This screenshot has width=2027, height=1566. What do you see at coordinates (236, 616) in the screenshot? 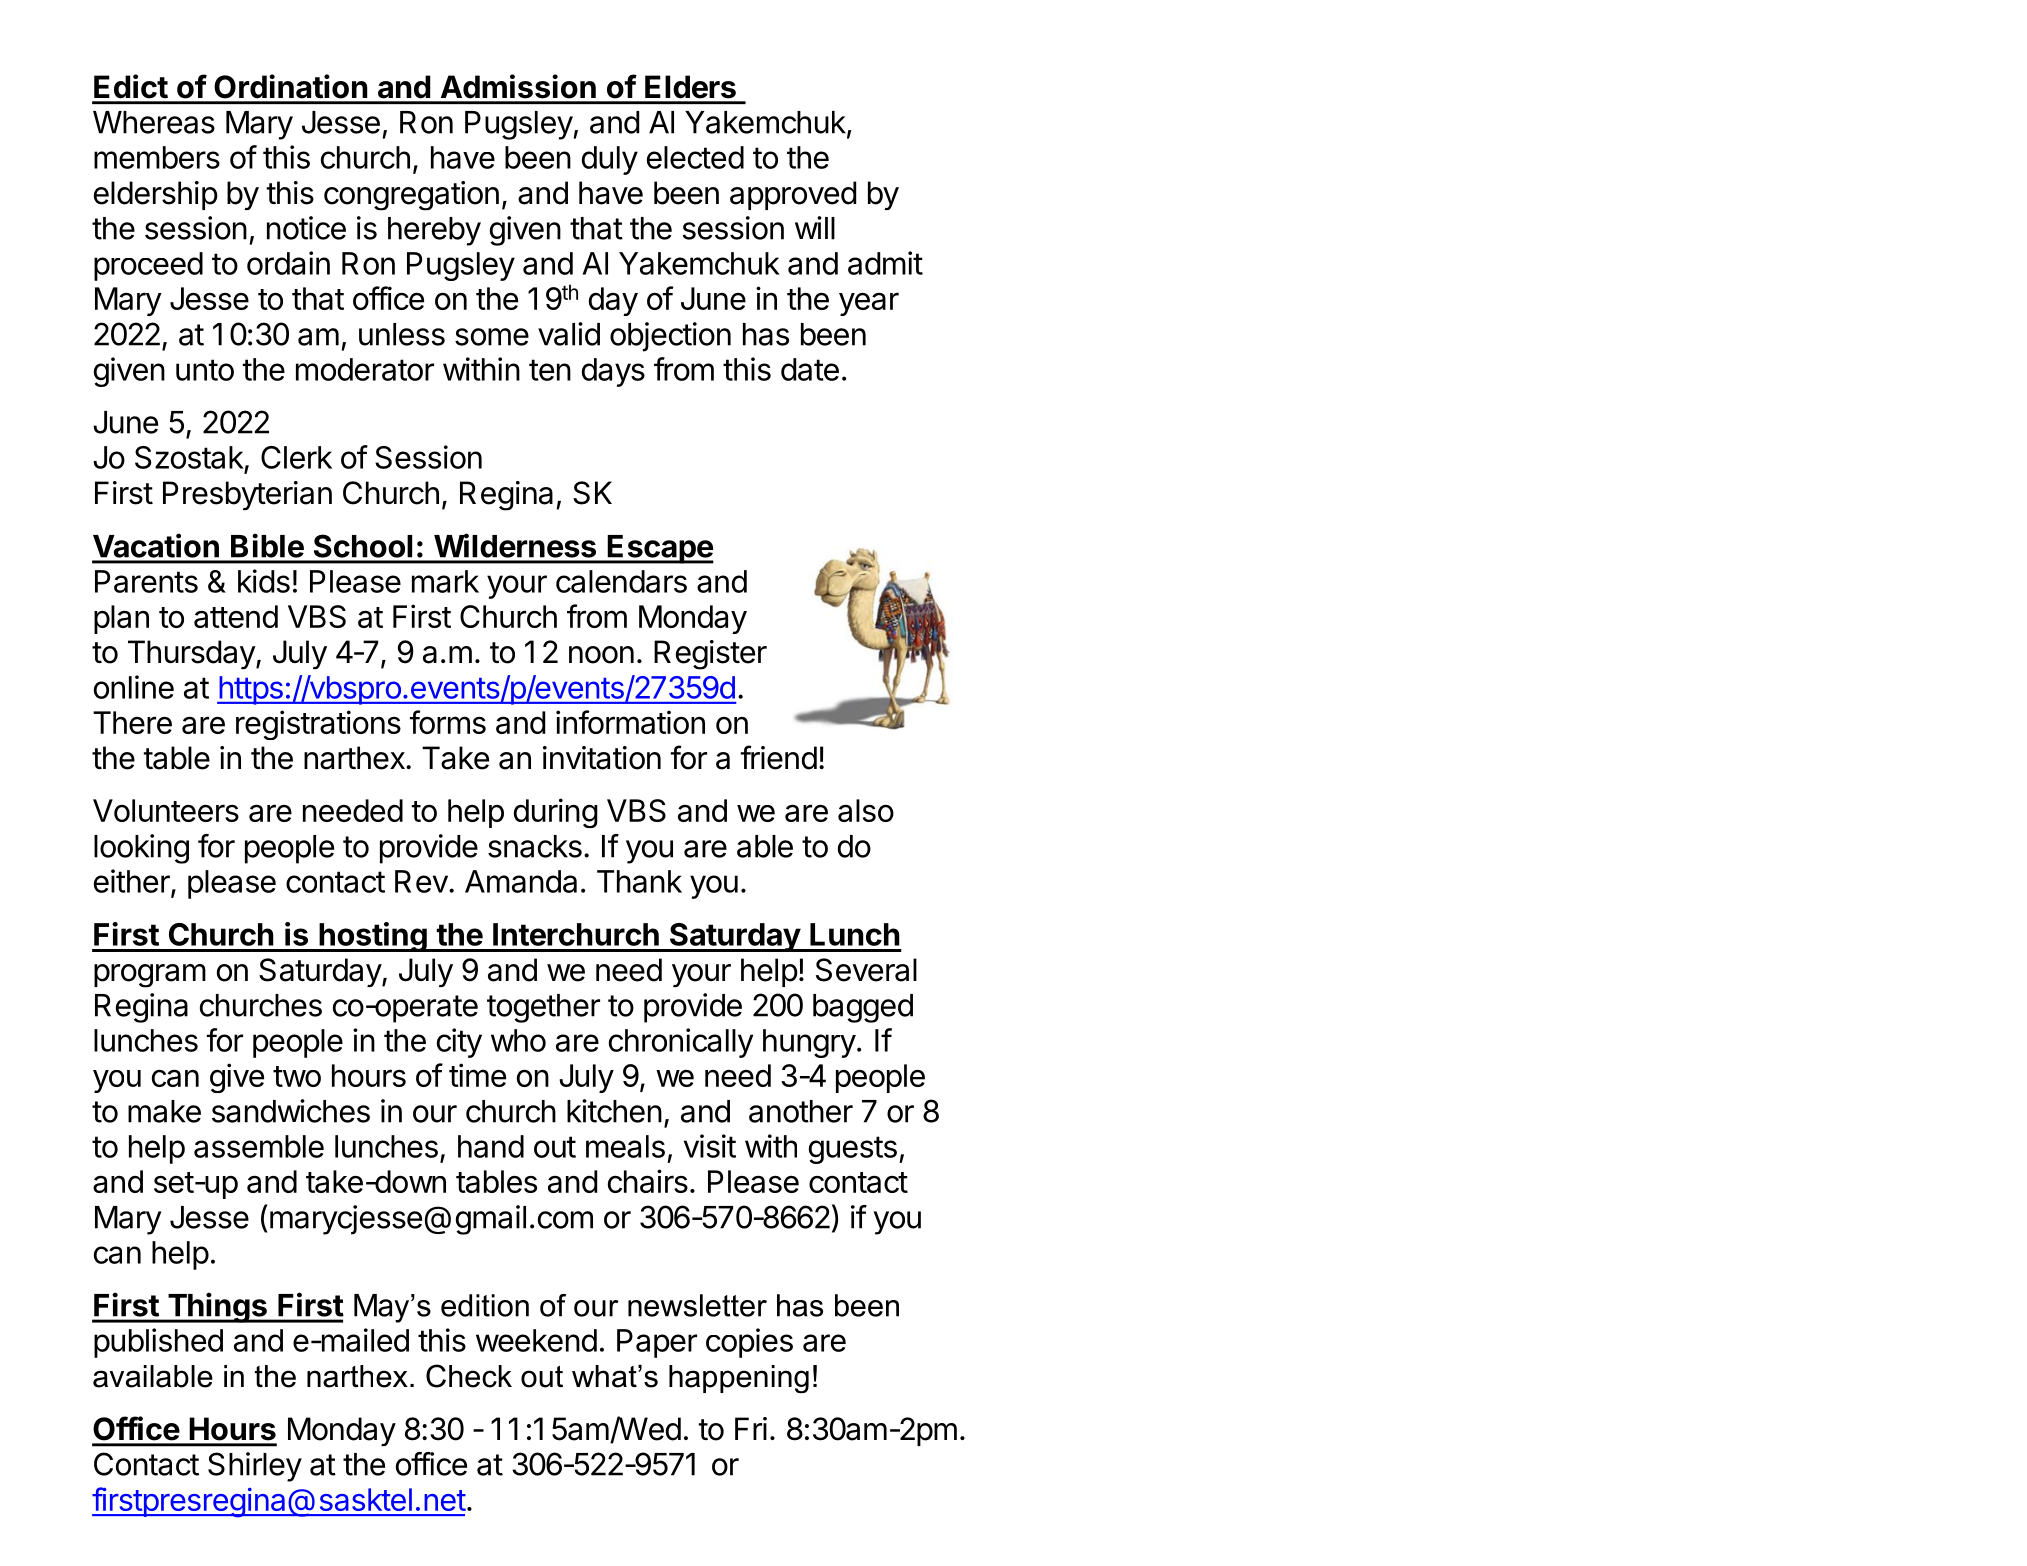
I see `attend` at bounding box center [236, 616].
